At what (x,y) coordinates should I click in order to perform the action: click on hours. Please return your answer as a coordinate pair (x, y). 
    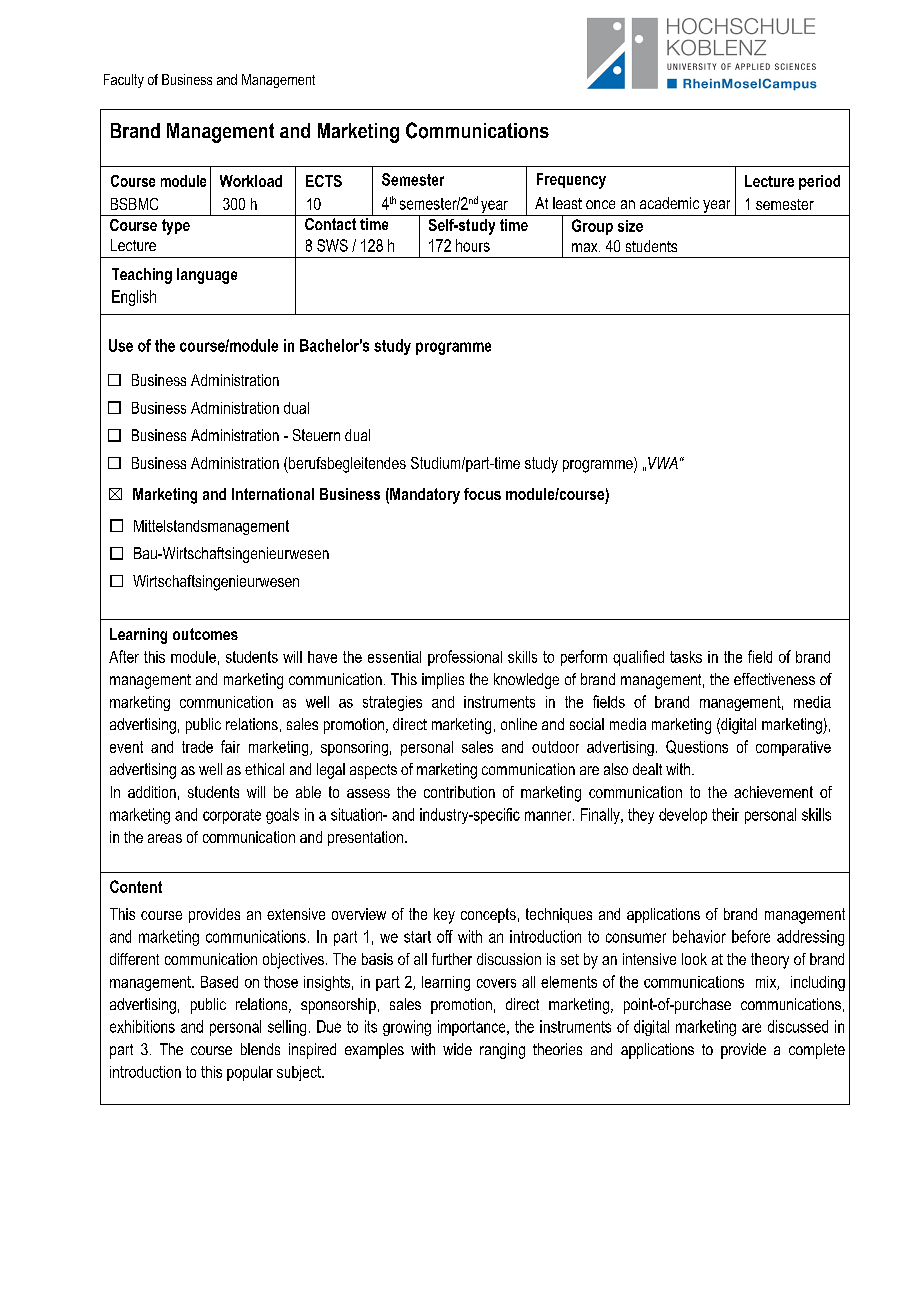
    Looking at the image, I should click on (473, 245).
